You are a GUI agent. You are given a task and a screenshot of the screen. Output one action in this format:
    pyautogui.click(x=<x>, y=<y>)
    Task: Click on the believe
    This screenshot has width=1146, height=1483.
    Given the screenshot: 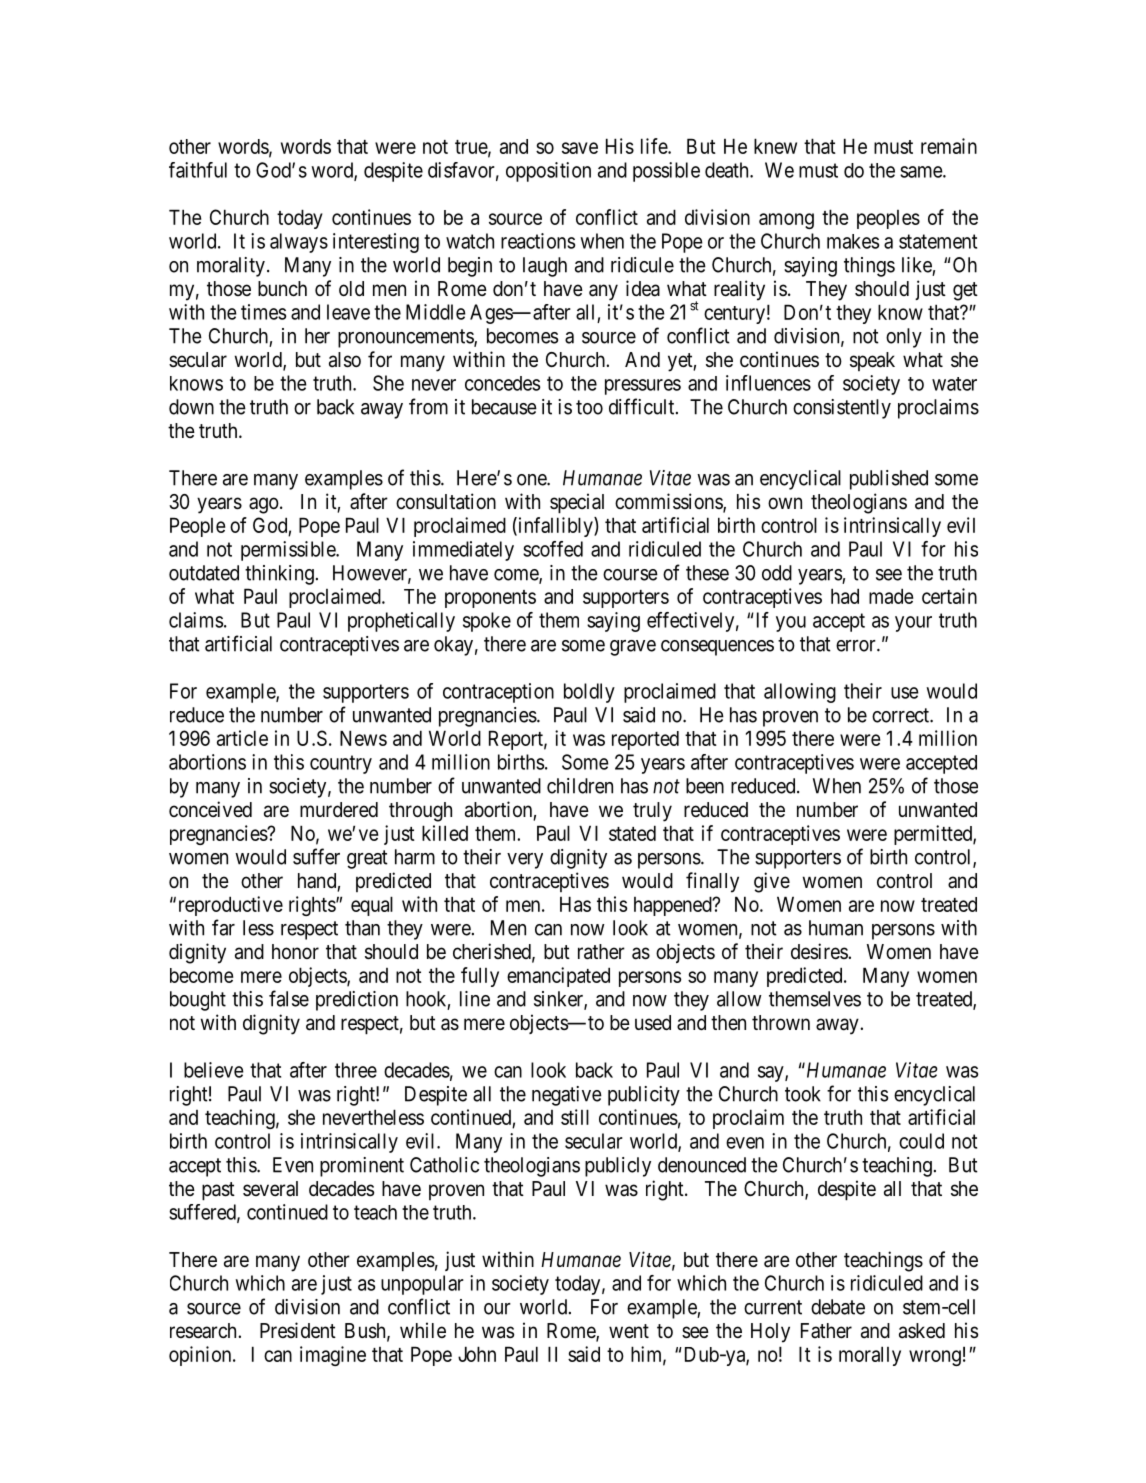 What is the action you would take?
    pyautogui.click(x=214, y=1070)
